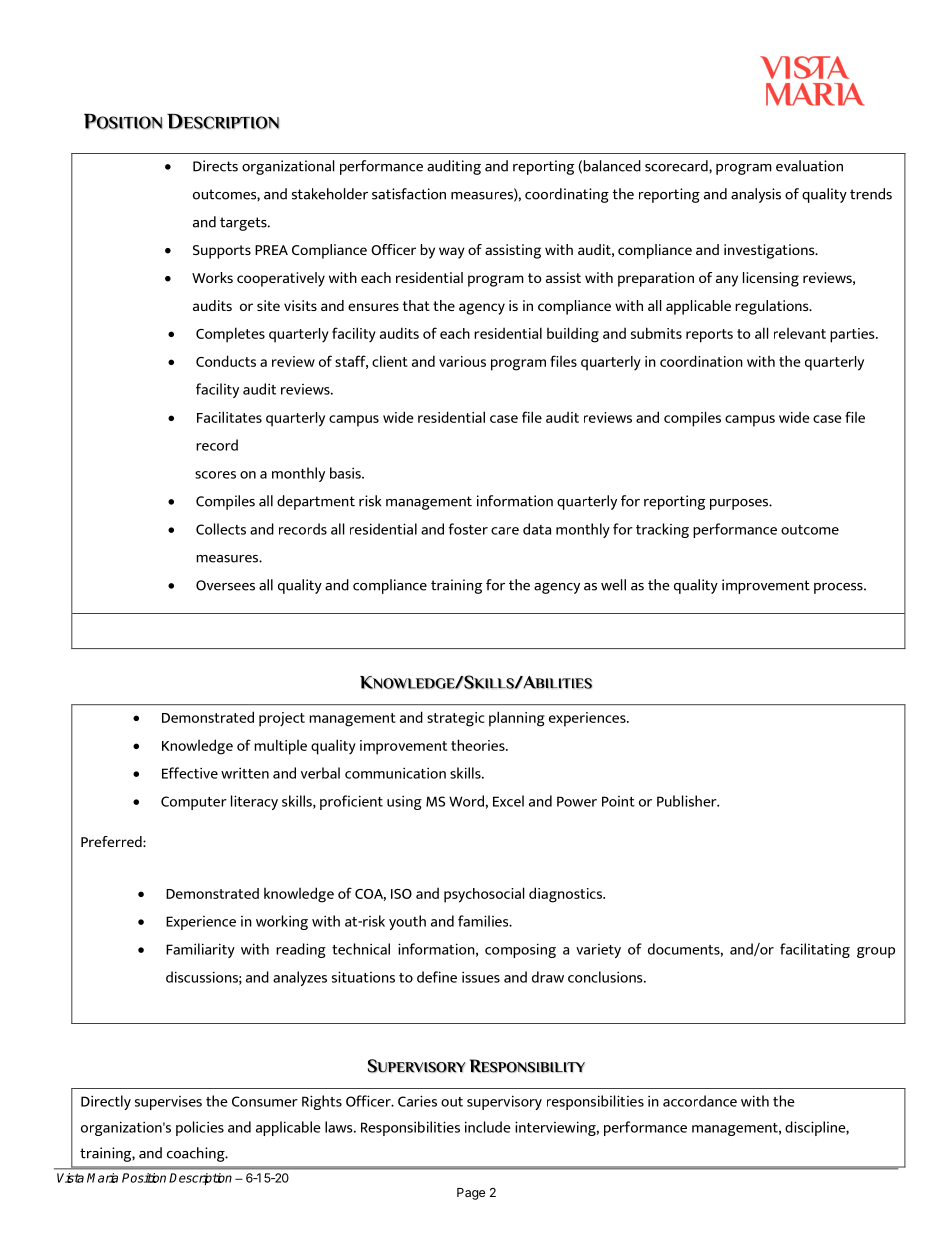 Image resolution: width=952 pixels, height=1233 pixels. Describe the element at coordinates (471, 1194) in the screenshot. I see `Page` at that location.
